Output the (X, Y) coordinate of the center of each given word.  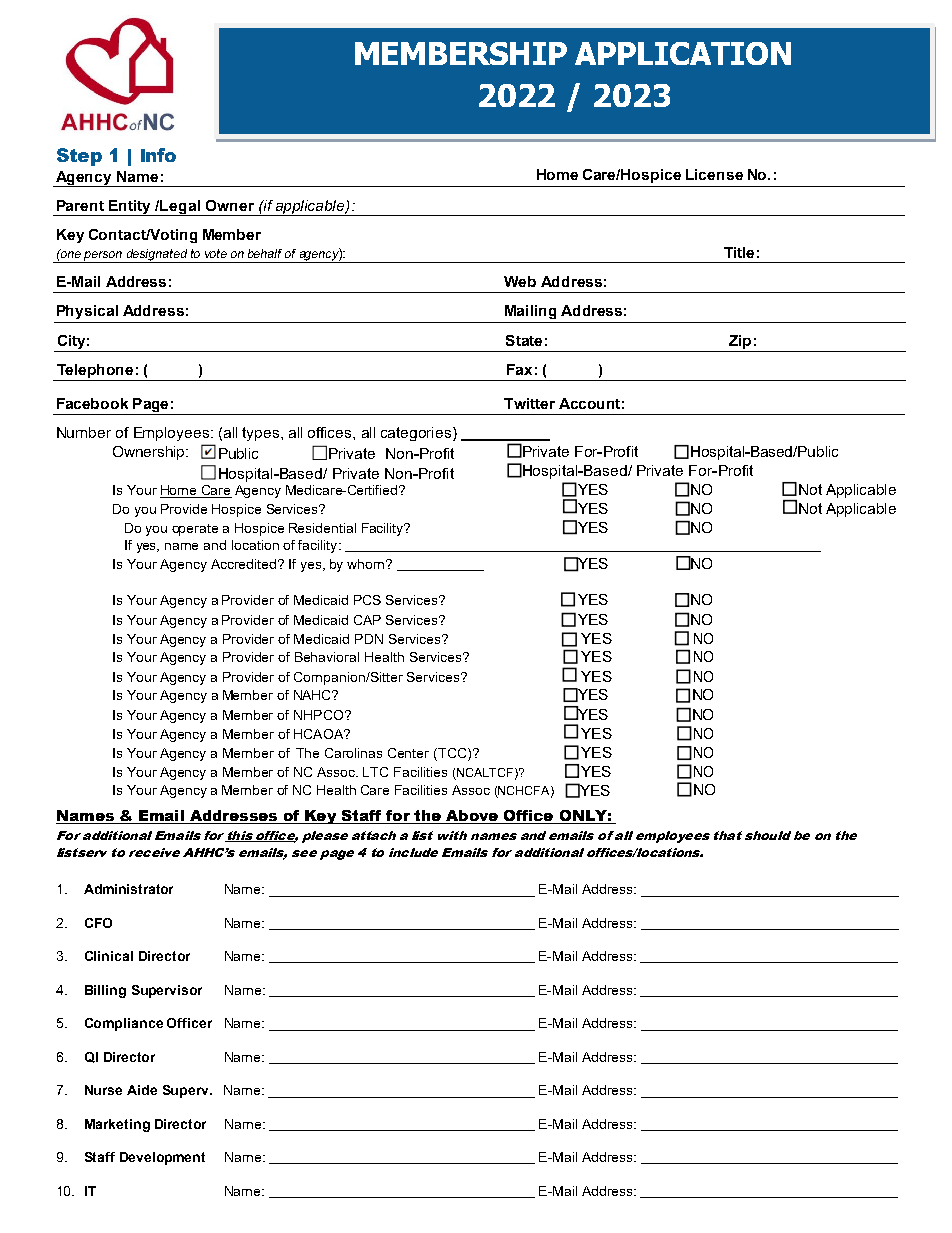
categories (417, 434)
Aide (142, 1090)
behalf (265, 253)
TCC (452, 753)
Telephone (95, 371)
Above (472, 817)
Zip (740, 342)
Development (162, 1158)
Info (158, 155)
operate (195, 530)
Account (589, 403)
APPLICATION (683, 53)
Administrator (128, 889)
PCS (367, 600)
